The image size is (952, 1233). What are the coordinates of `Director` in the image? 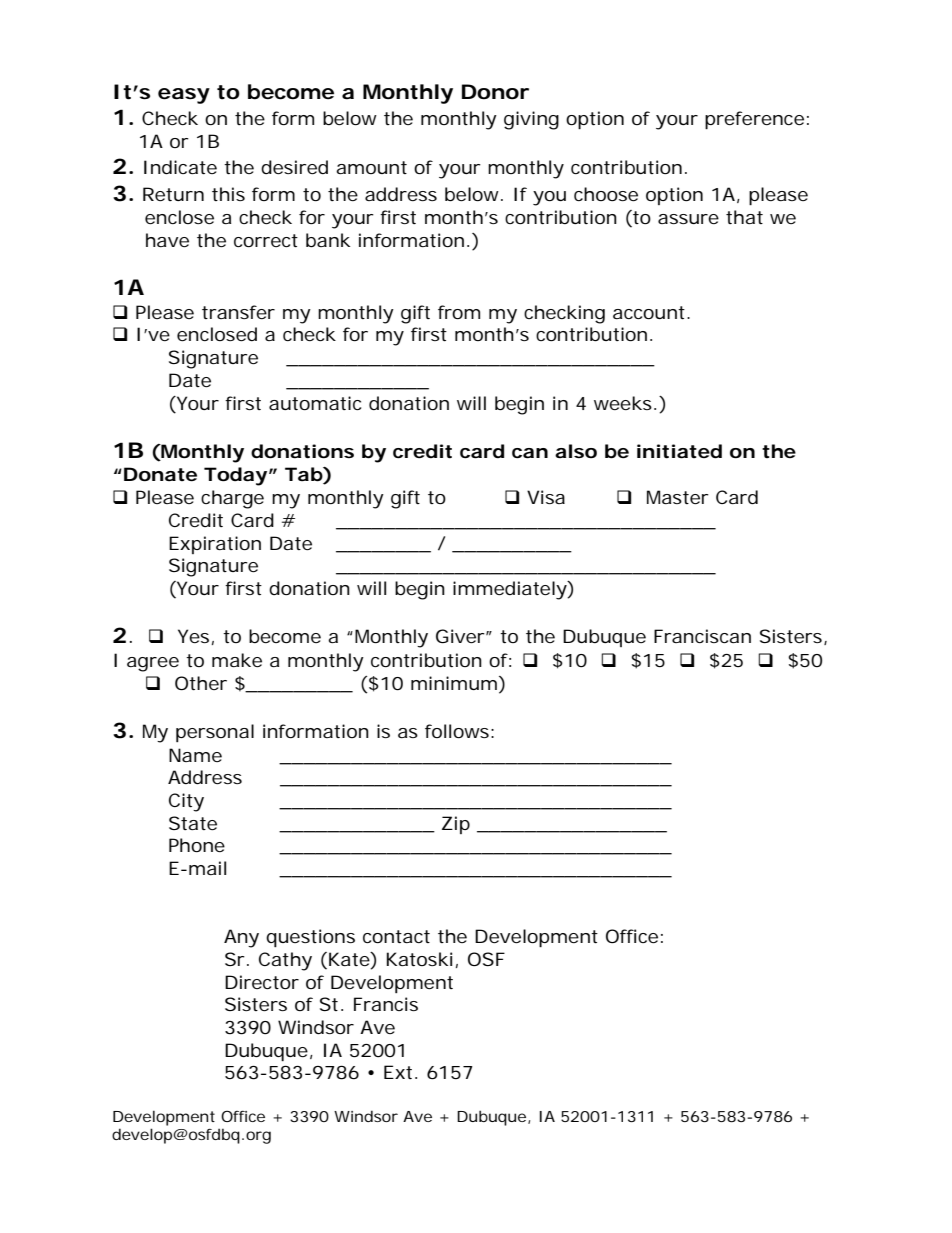 It's located at (262, 982).
